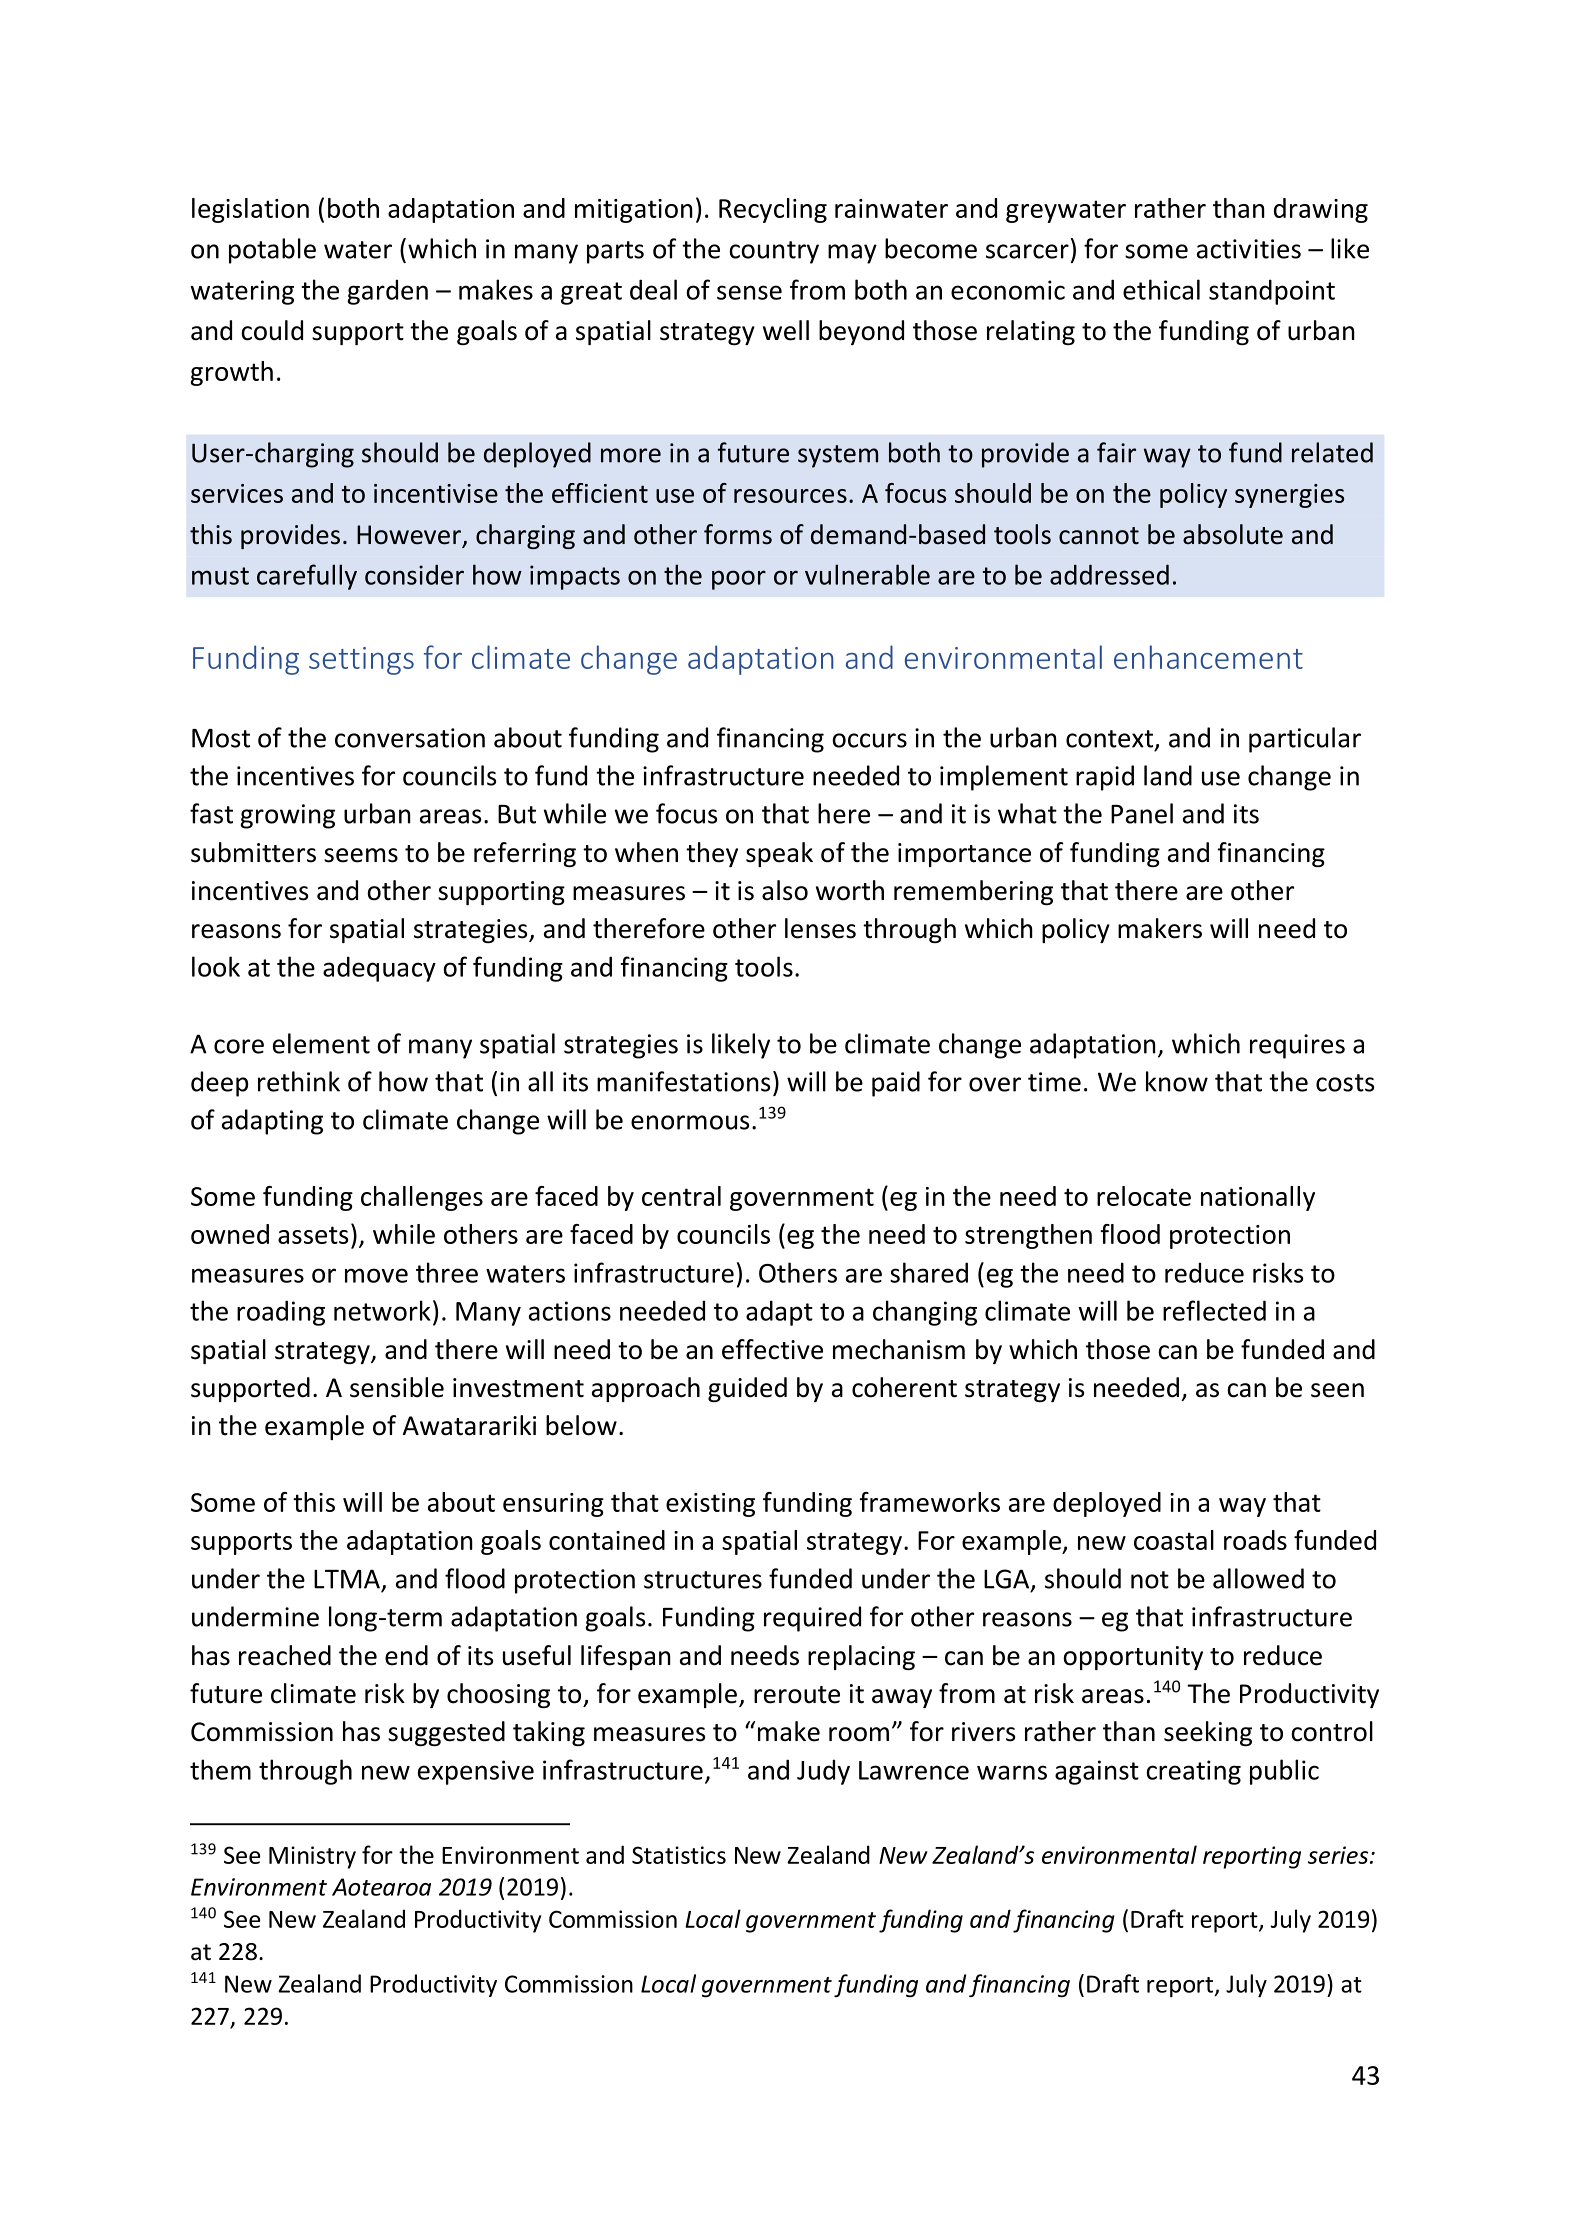 Image resolution: width=1570 pixels, height=2221 pixels. I want to click on garden, so click(387, 292).
